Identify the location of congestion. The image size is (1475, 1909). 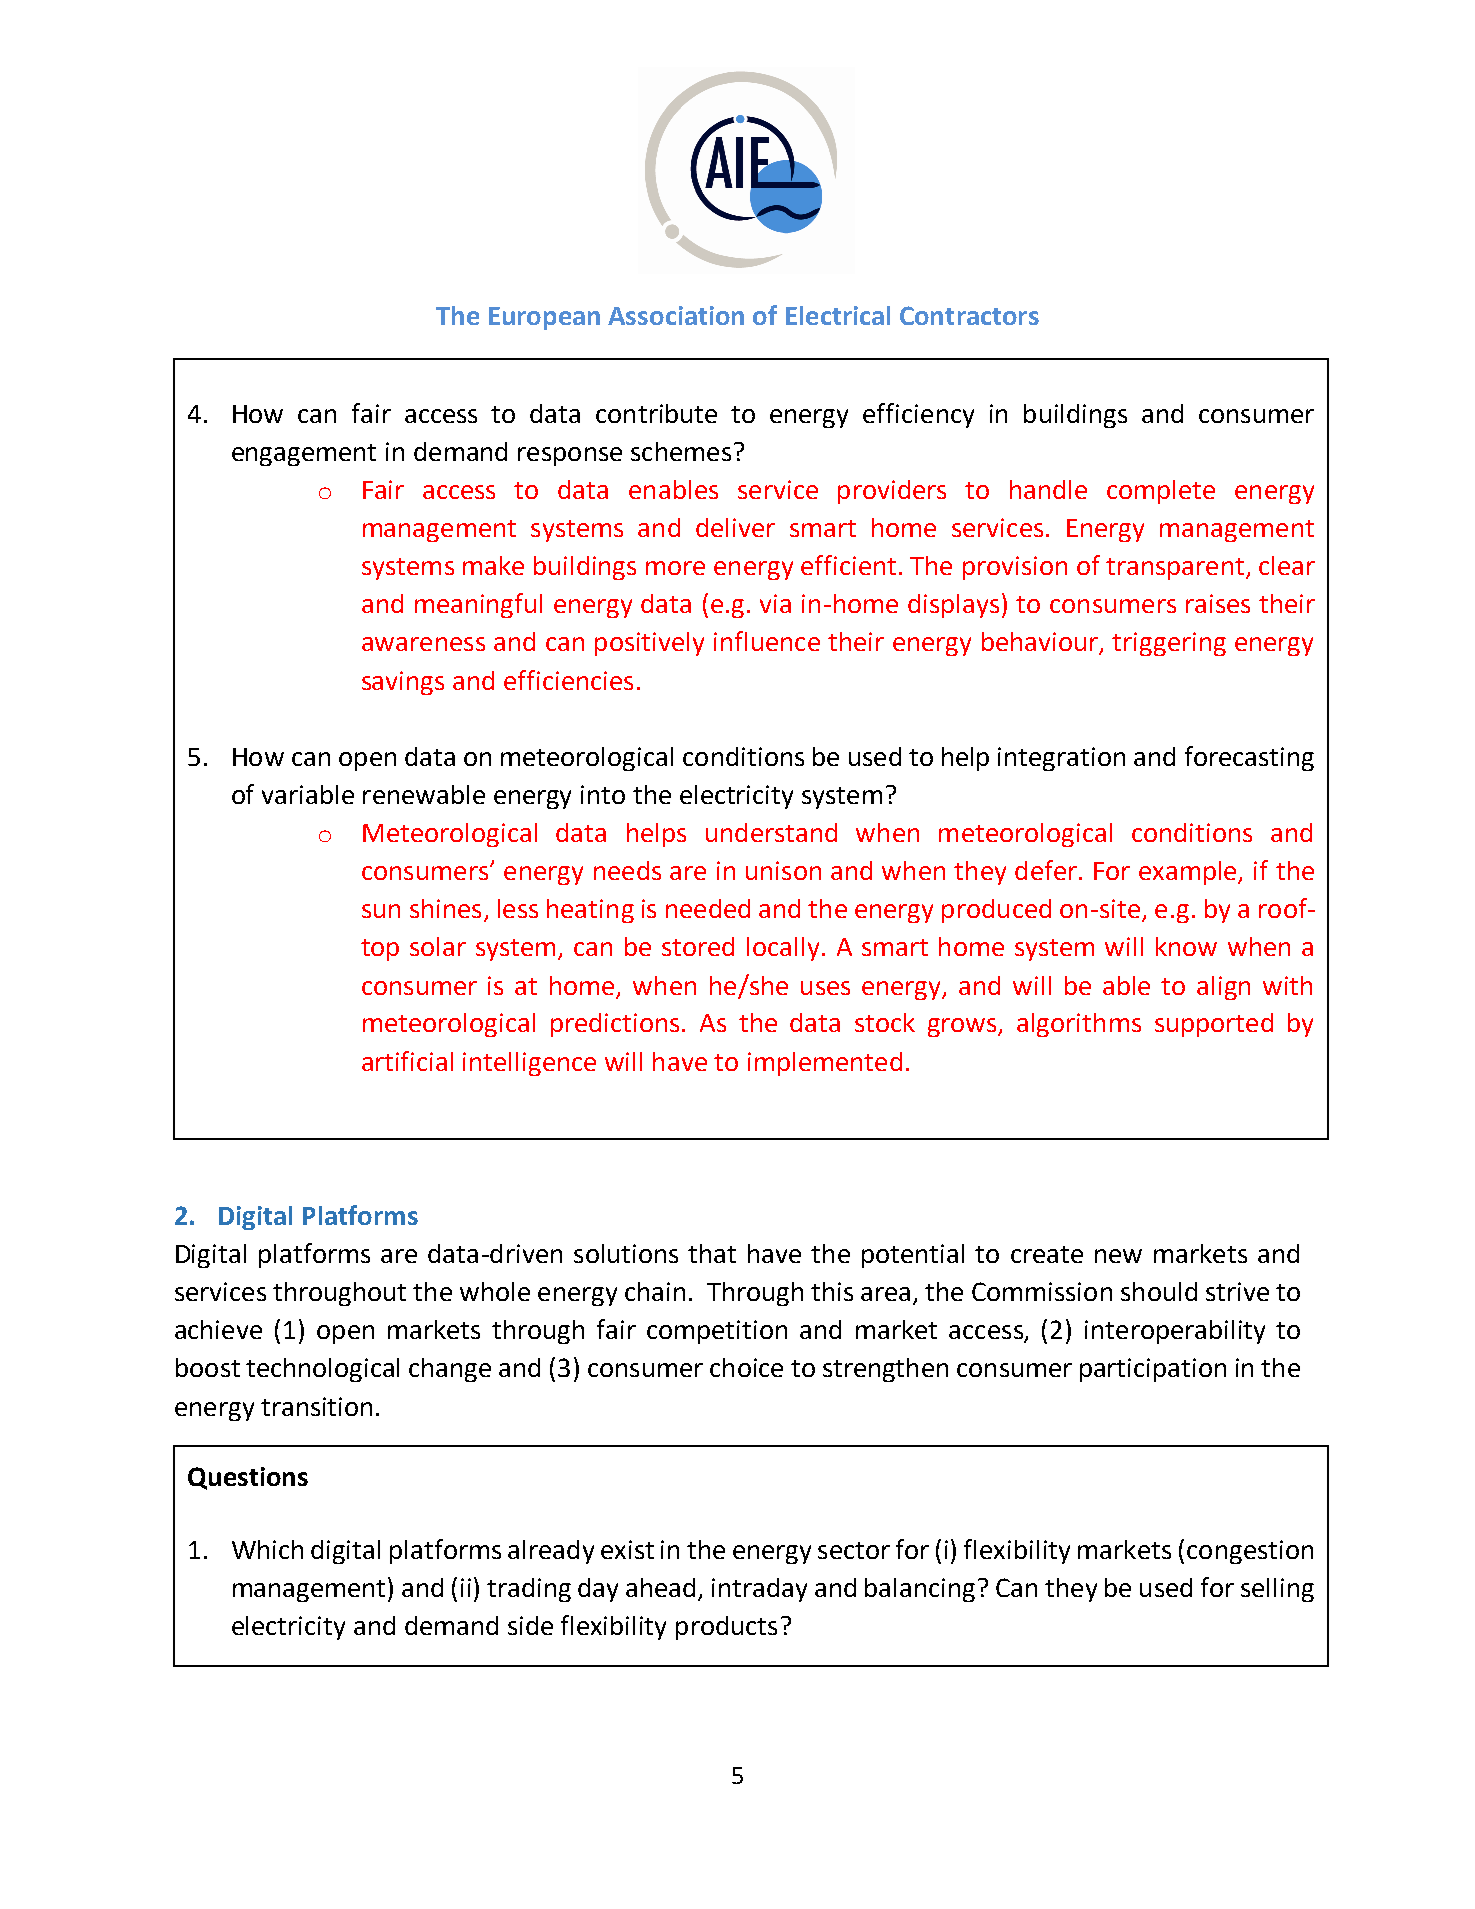
(1250, 1552).
